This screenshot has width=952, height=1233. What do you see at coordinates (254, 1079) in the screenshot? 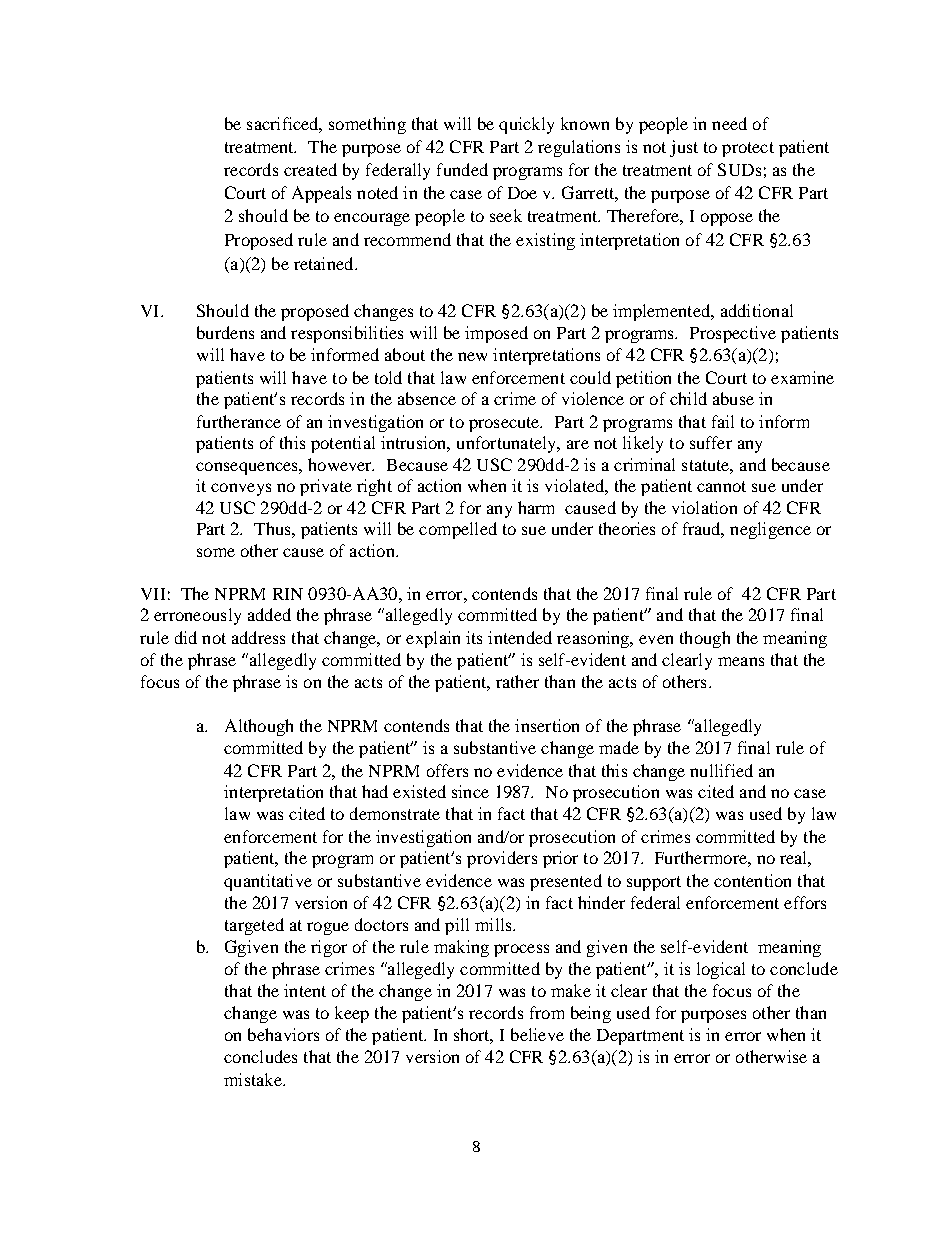
I see `mistake` at bounding box center [254, 1079].
